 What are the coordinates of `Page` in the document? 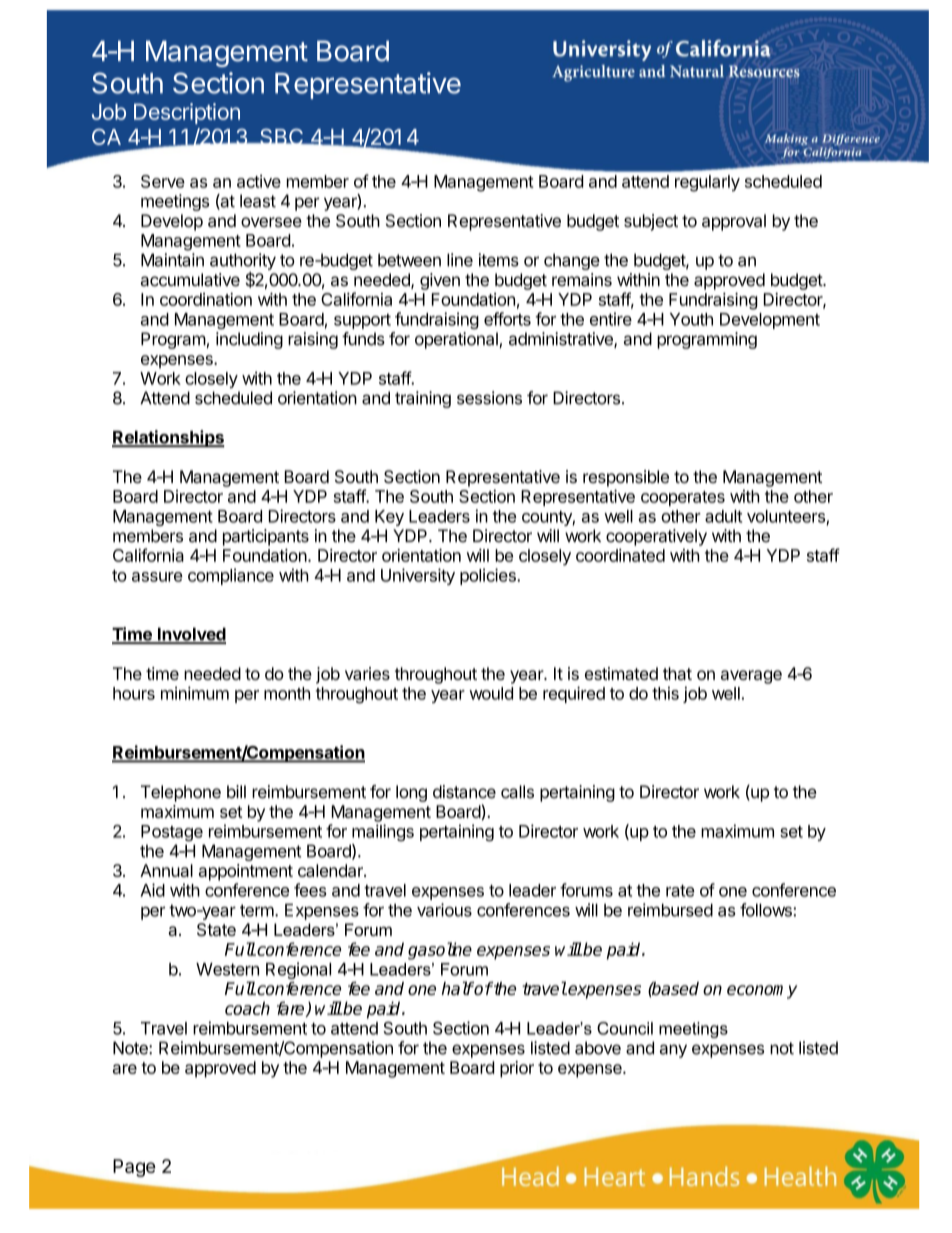 It's located at (134, 1168).
